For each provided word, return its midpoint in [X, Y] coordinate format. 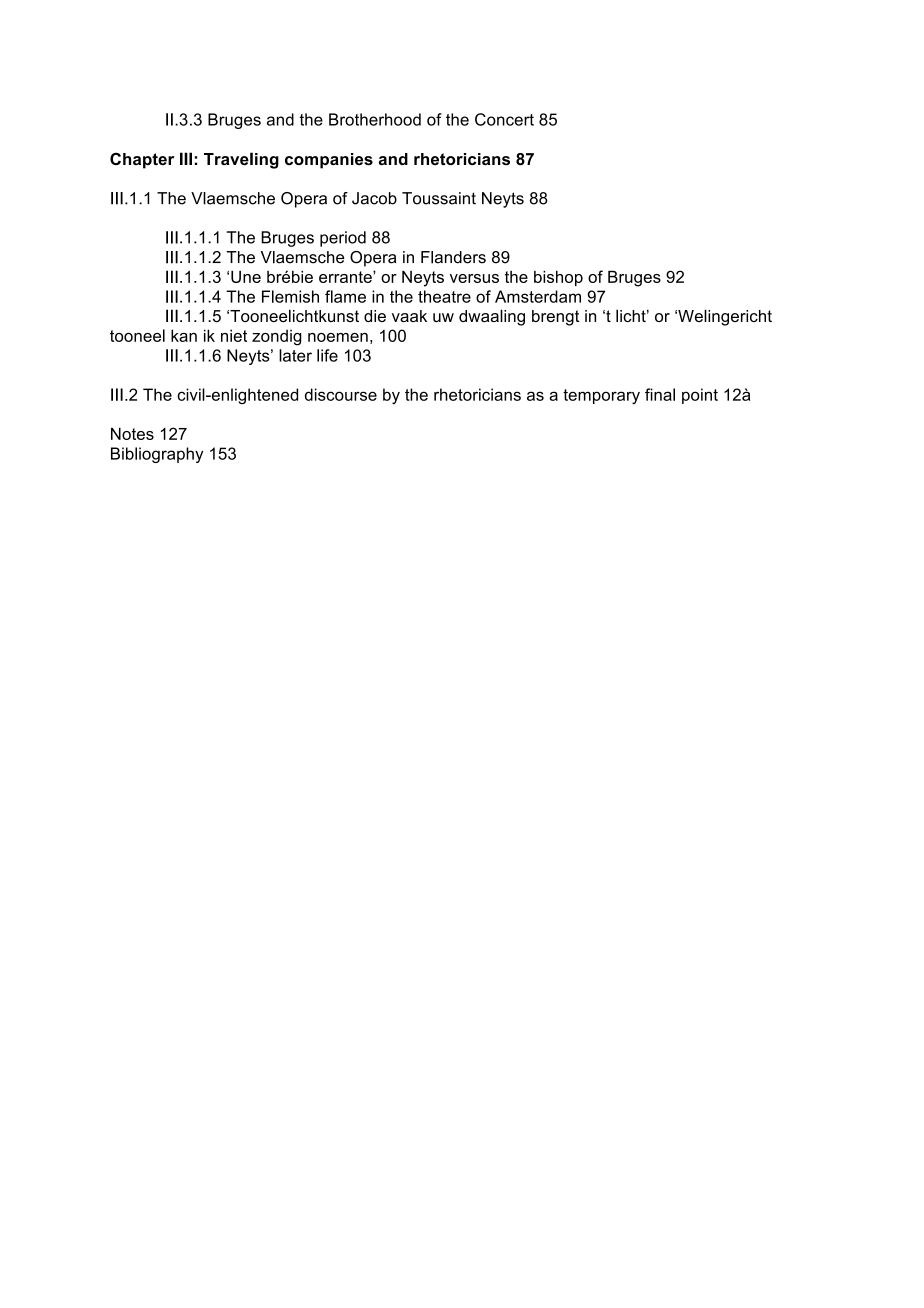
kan [184, 335]
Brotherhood [375, 119]
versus [474, 278]
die [375, 316]
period [343, 239]
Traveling [241, 160]
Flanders [453, 257]
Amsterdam [538, 296]
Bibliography [157, 455]
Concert [504, 119]
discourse [341, 394]
